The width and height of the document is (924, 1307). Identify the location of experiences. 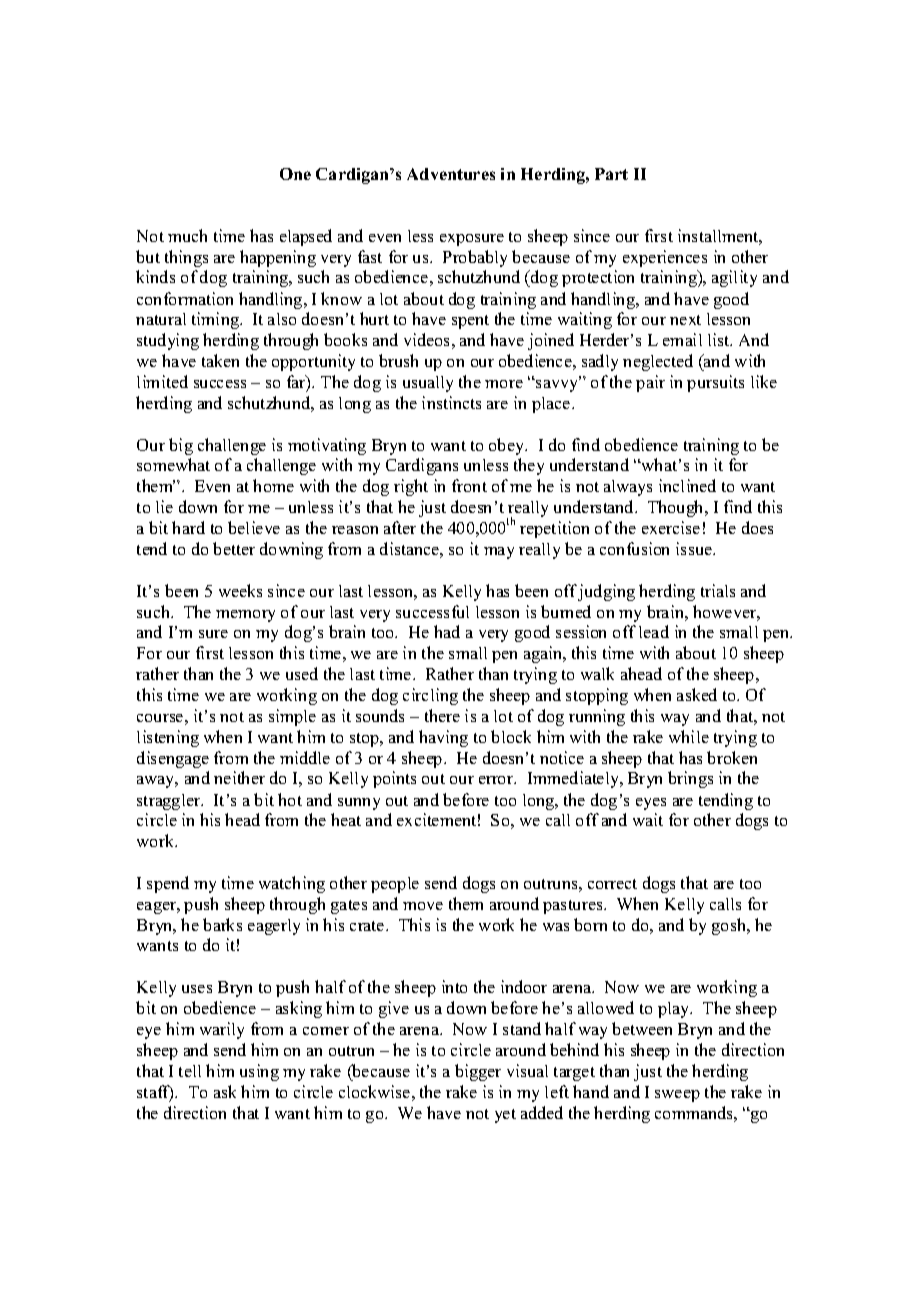
(665, 258).
